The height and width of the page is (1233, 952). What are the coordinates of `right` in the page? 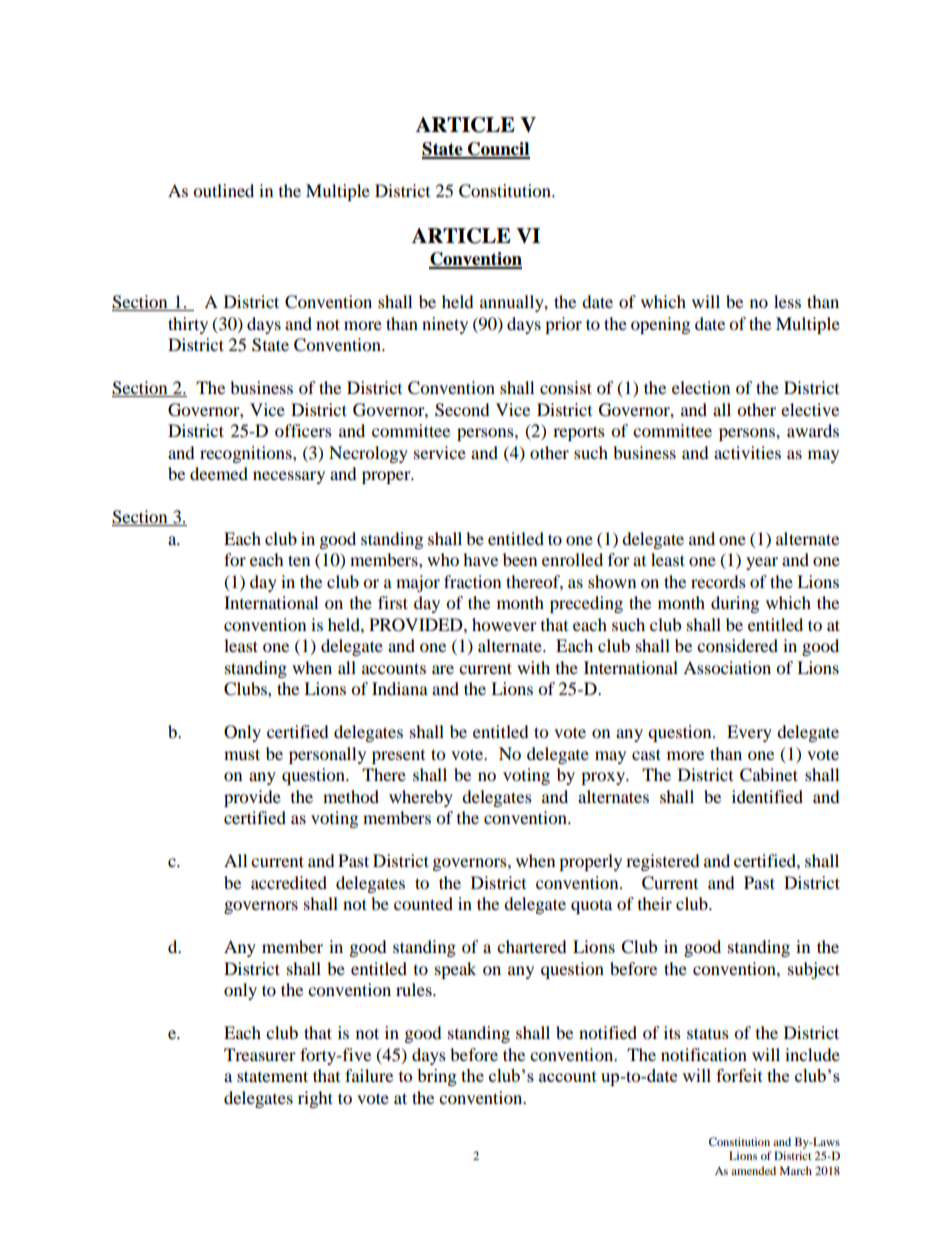 It's located at (315, 1099).
